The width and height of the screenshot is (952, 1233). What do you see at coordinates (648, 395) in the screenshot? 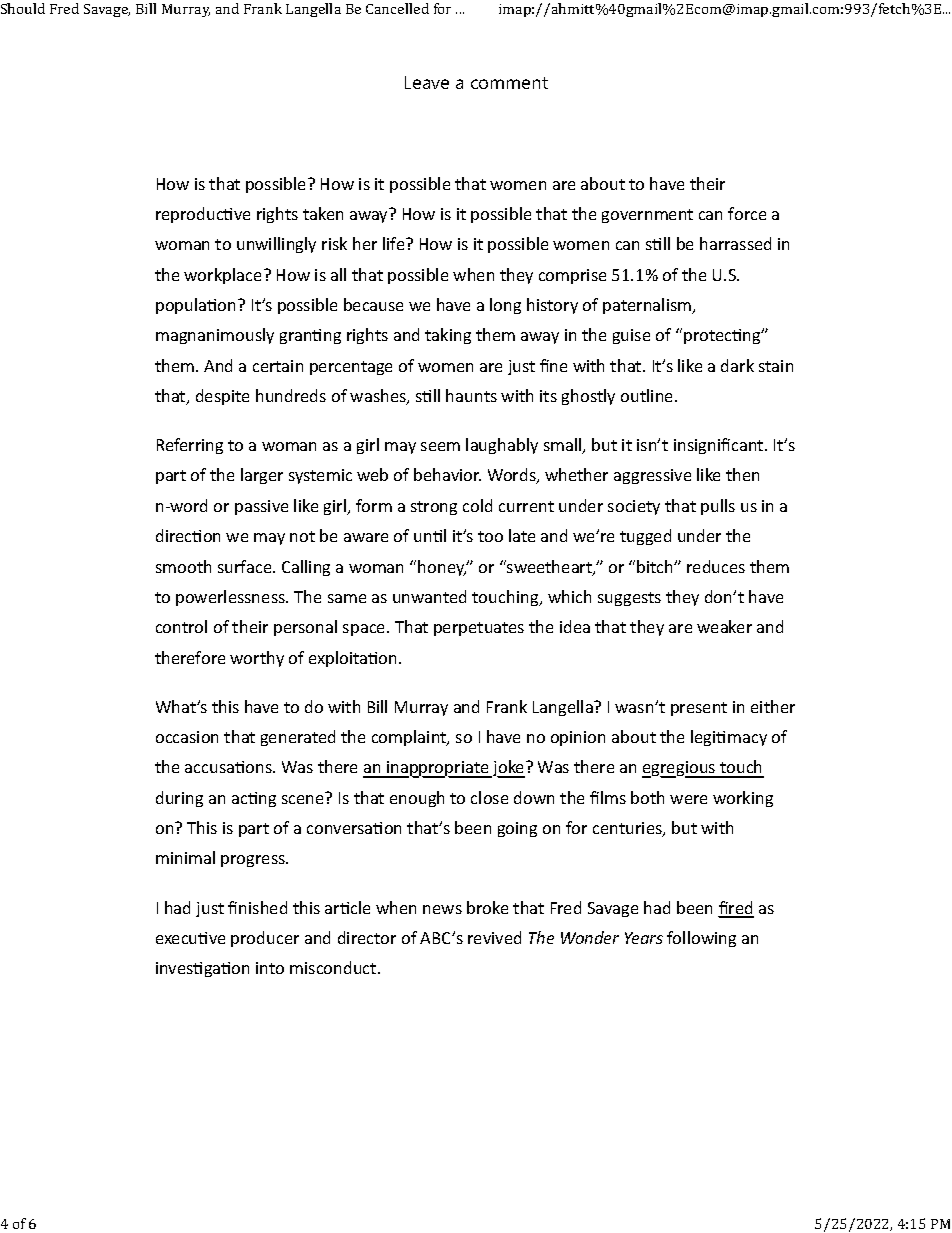
I see `outline` at bounding box center [648, 395].
